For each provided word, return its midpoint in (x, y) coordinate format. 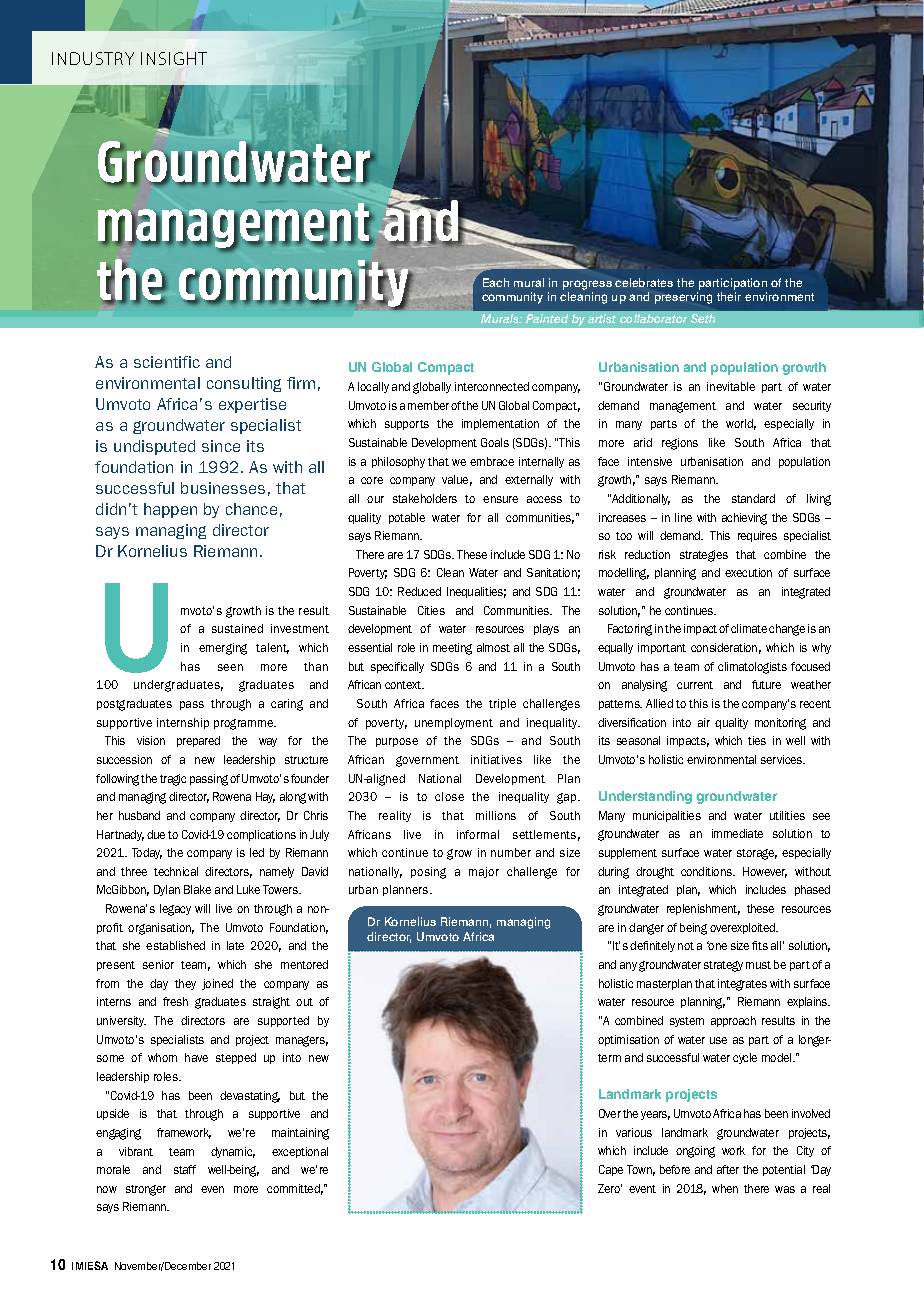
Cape (611, 1170)
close (449, 796)
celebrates (644, 282)
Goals (495, 442)
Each (496, 282)
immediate (737, 833)
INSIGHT (174, 58)
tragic (173, 780)
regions (680, 444)
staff (185, 1169)
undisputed (154, 447)
